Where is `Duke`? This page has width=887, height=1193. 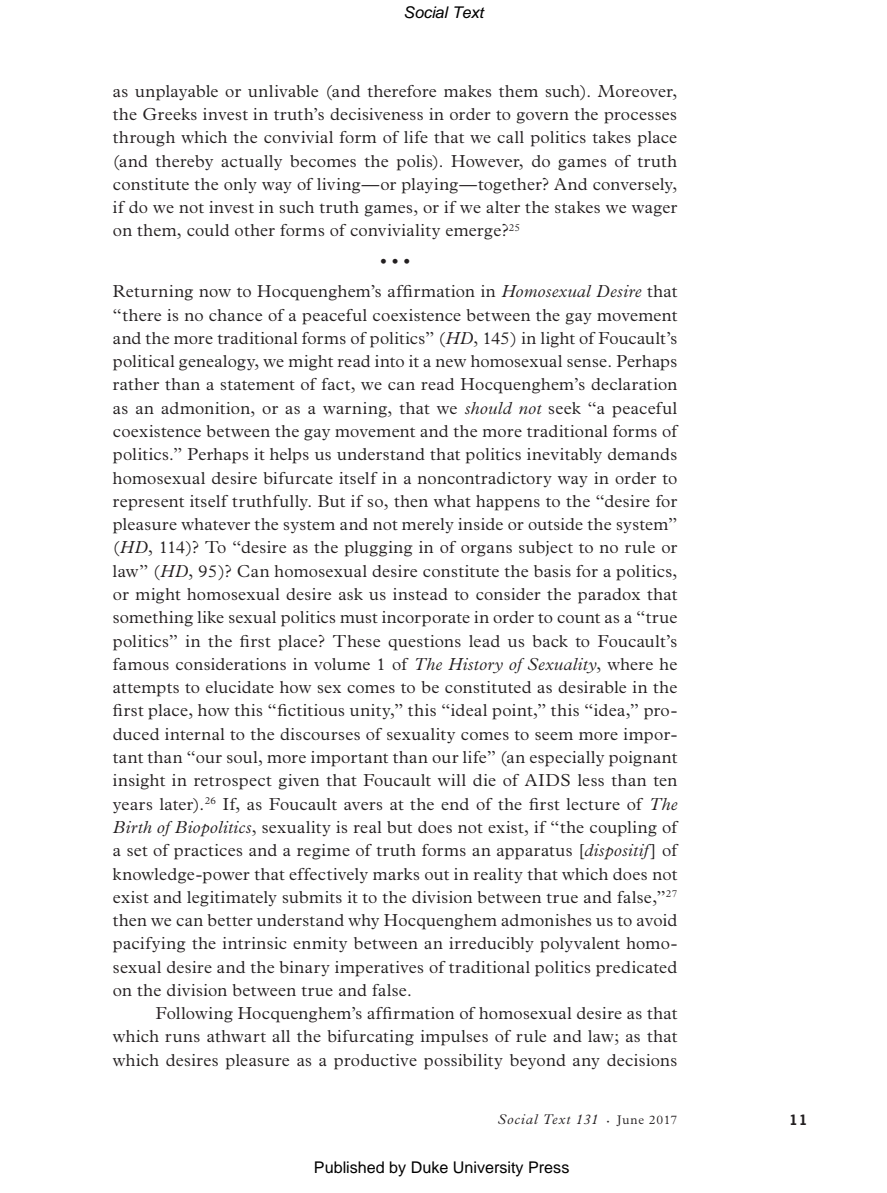 Duke is located at coordinates (430, 1167).
